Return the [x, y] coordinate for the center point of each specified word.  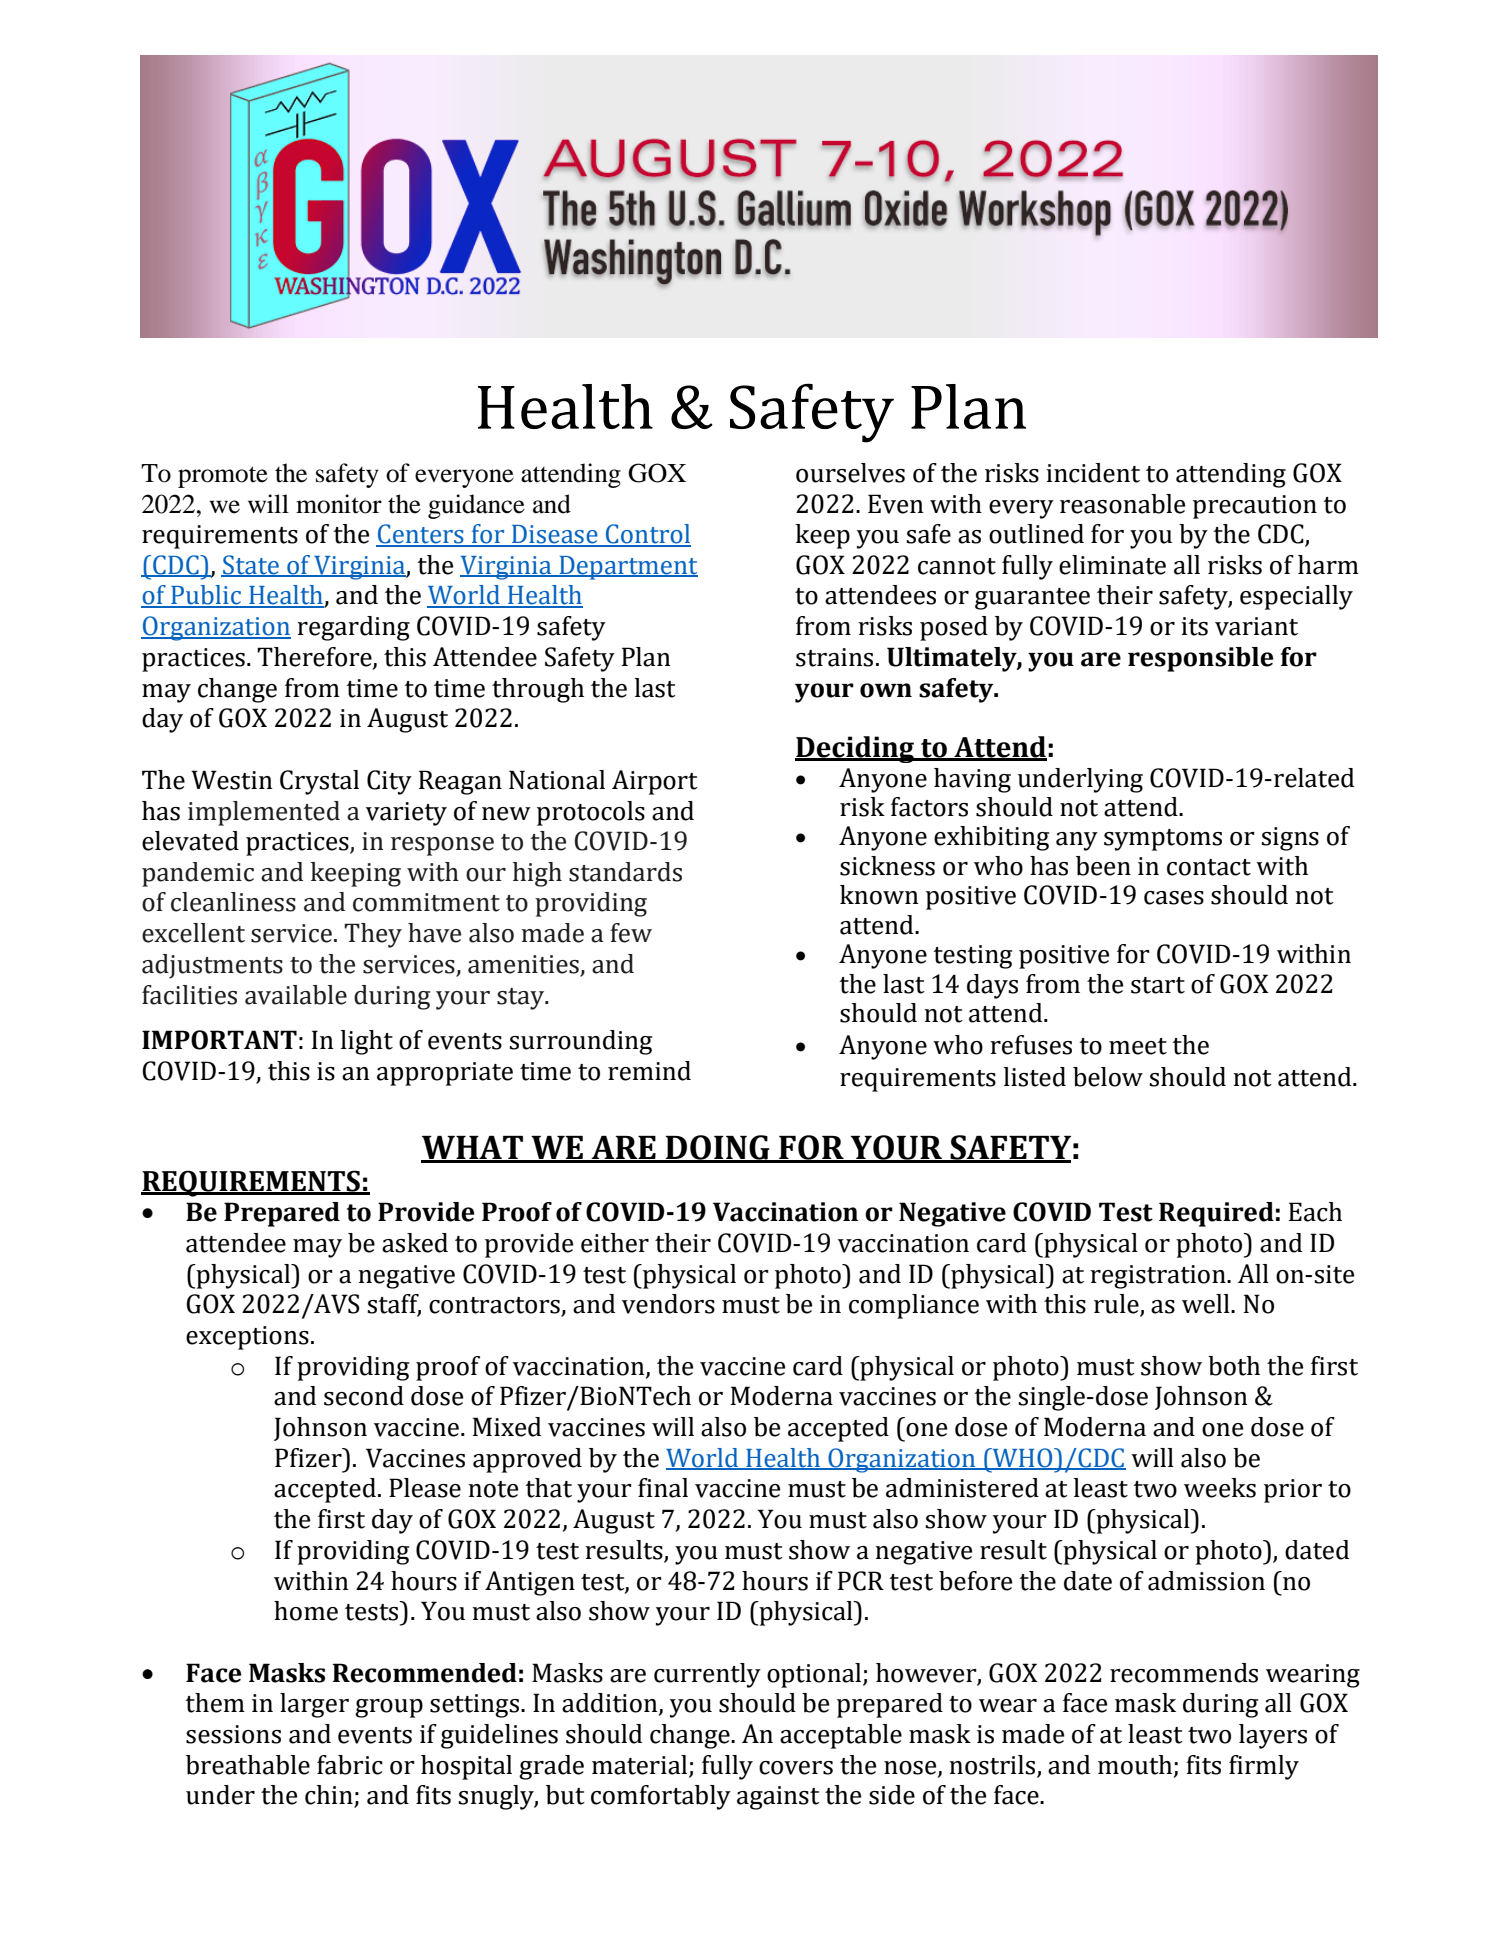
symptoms [1163, 840]
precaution [1255, 507]
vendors [668, 1304]
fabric [350, 1765]
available [296, 995]
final [663, 1488]
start [1158, 985]
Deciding [856, 749]
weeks [1220, 1488]
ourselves [850, 473]
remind [649, 1071]
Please [425, 1488]
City [389, 782]
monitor [339, 504]
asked [415, 1243]
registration [1159, 1277]
